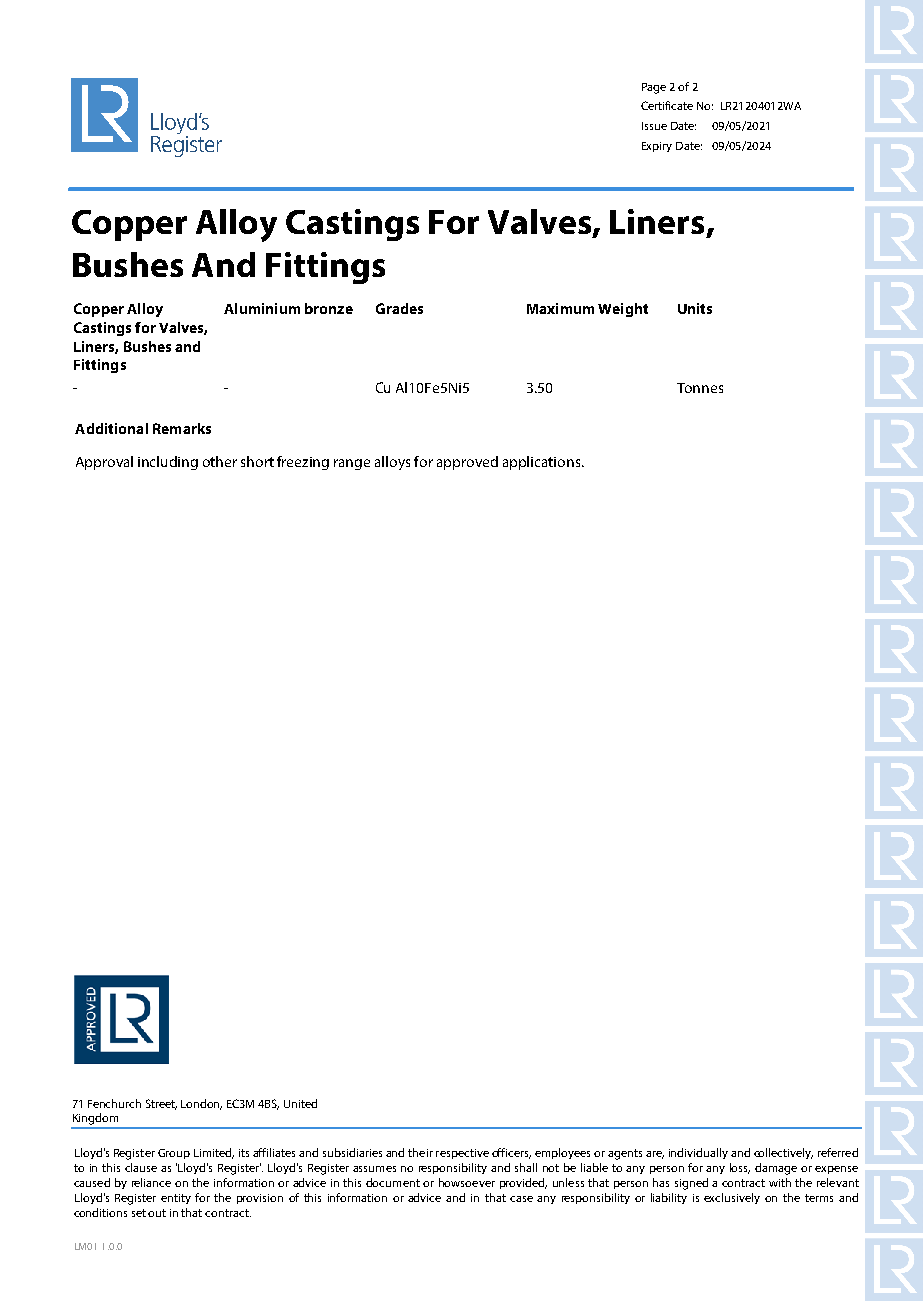 This page has height=1308, width=924. I want to click on Aluminium, so click(262, 308).
